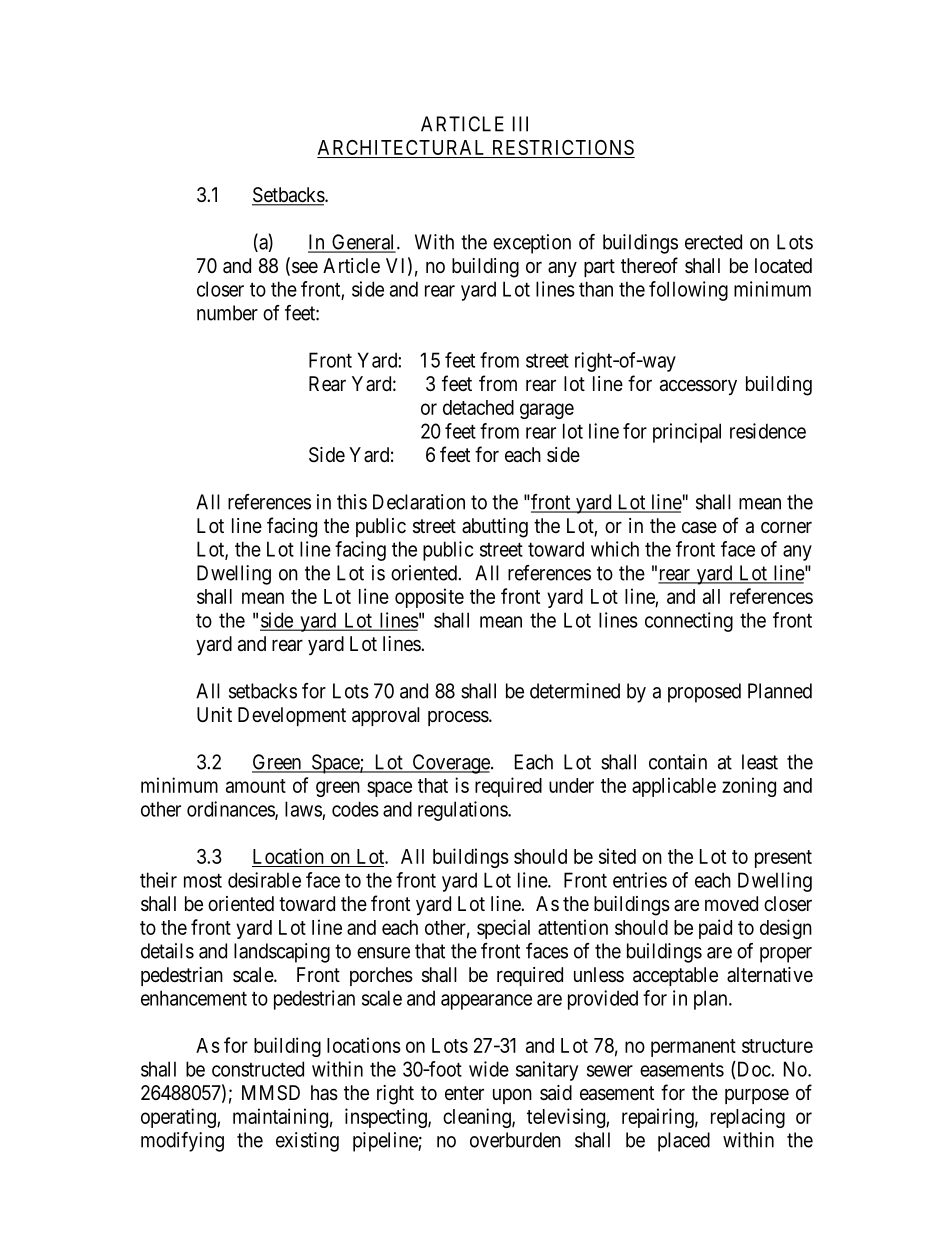 This image has width=952, height=1233. Describe the element at coordinates (704, 693) in the image. I see `proposed` at that location.
